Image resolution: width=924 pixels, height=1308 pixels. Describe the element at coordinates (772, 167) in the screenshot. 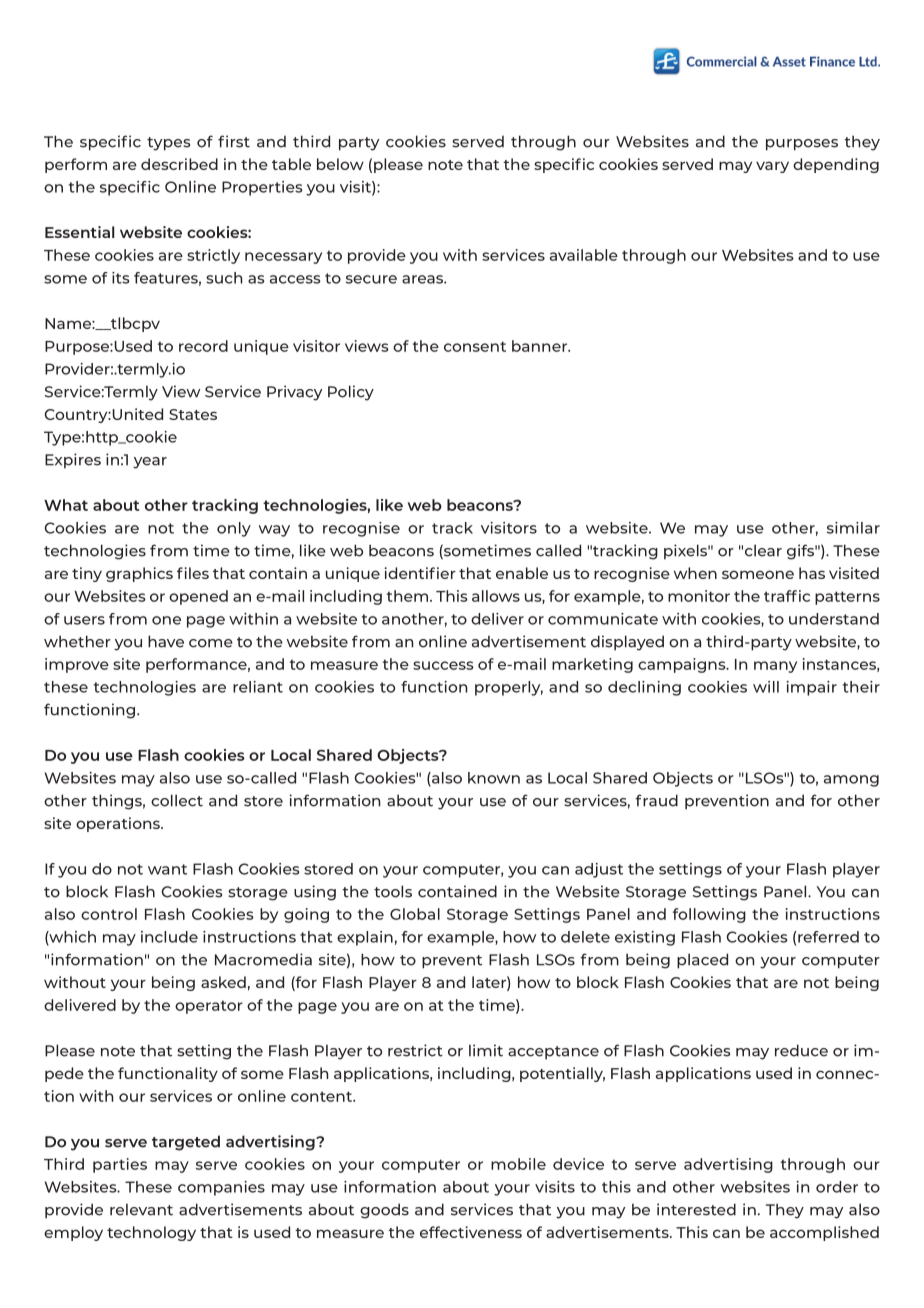

I see `vary` at that location.
